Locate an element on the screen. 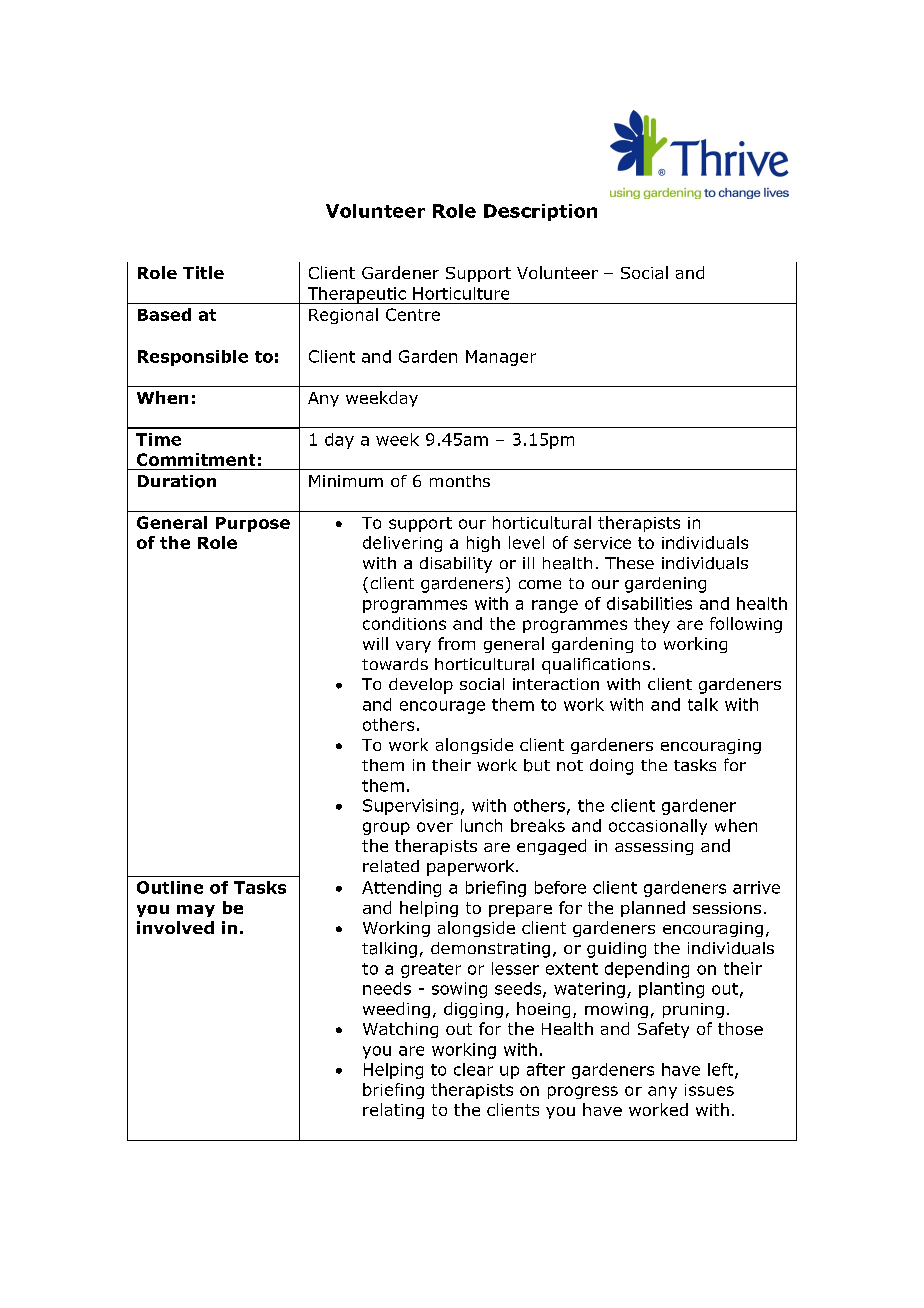 The height and width of the screenshot is (1308, 924). will is located at coordinates (375, 643).
